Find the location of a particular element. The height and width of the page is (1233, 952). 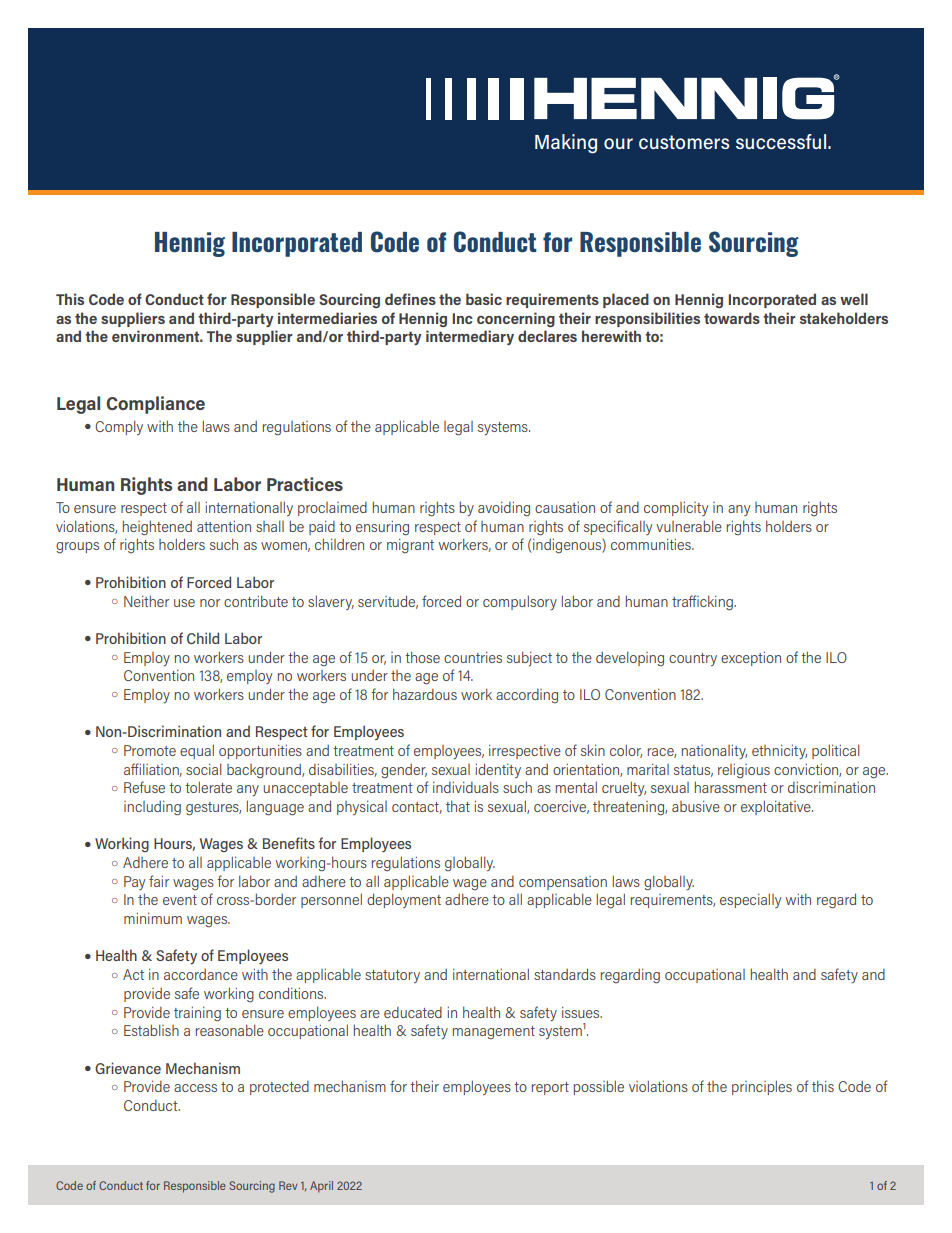

access is located at coordinates (195, 1088).
